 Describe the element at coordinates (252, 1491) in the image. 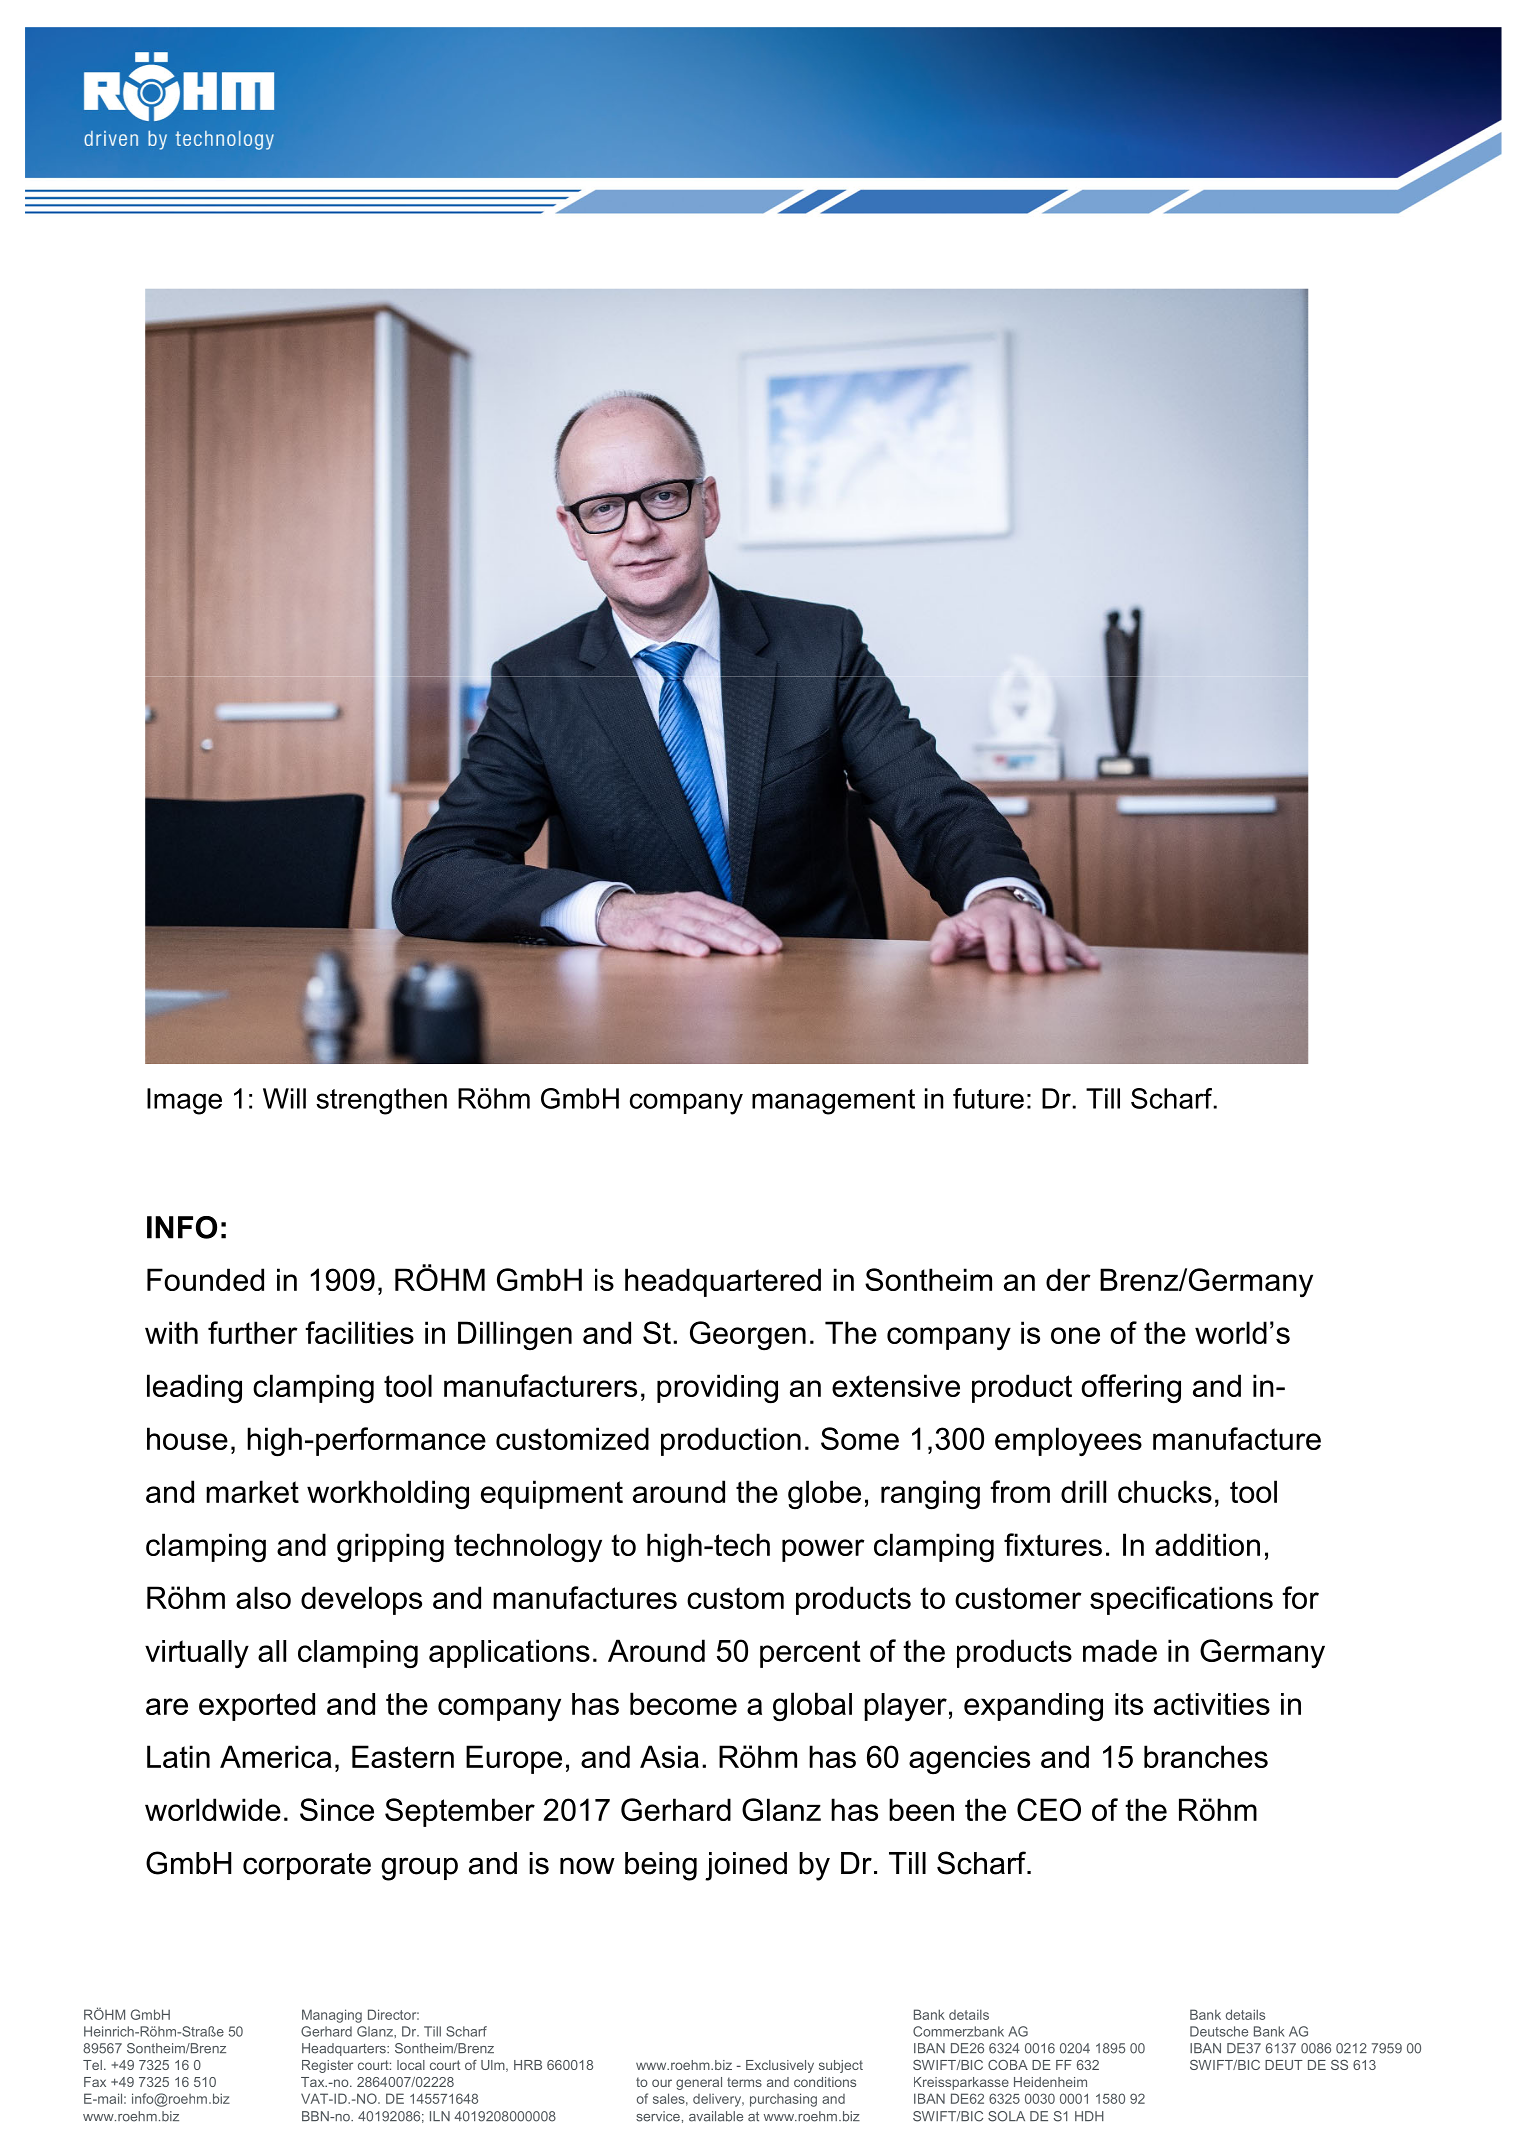

I see `market` at that location.
